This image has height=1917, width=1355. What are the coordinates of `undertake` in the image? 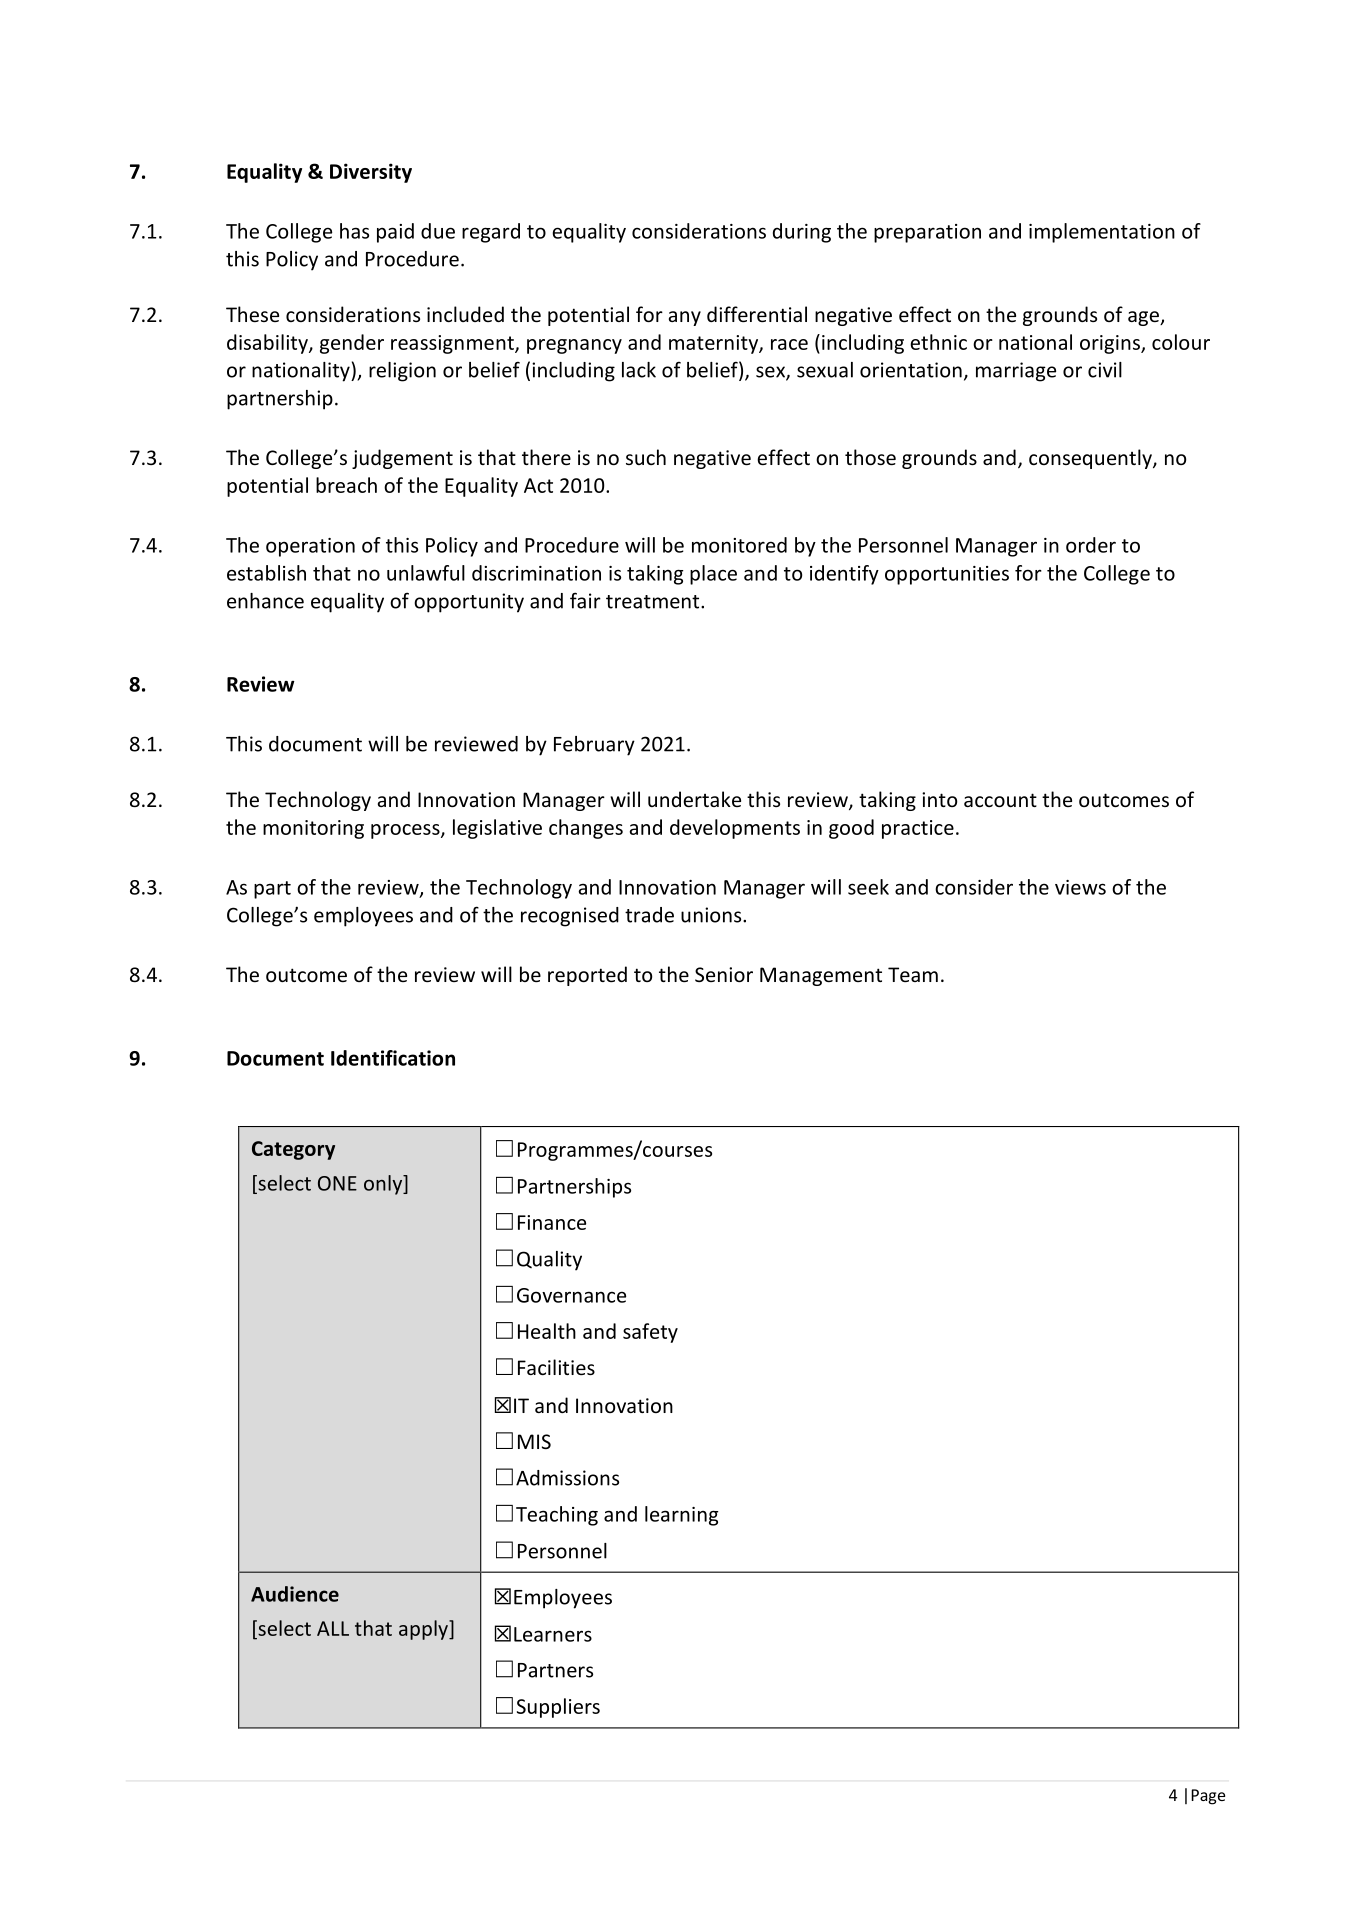 It's located at (694, 799).
